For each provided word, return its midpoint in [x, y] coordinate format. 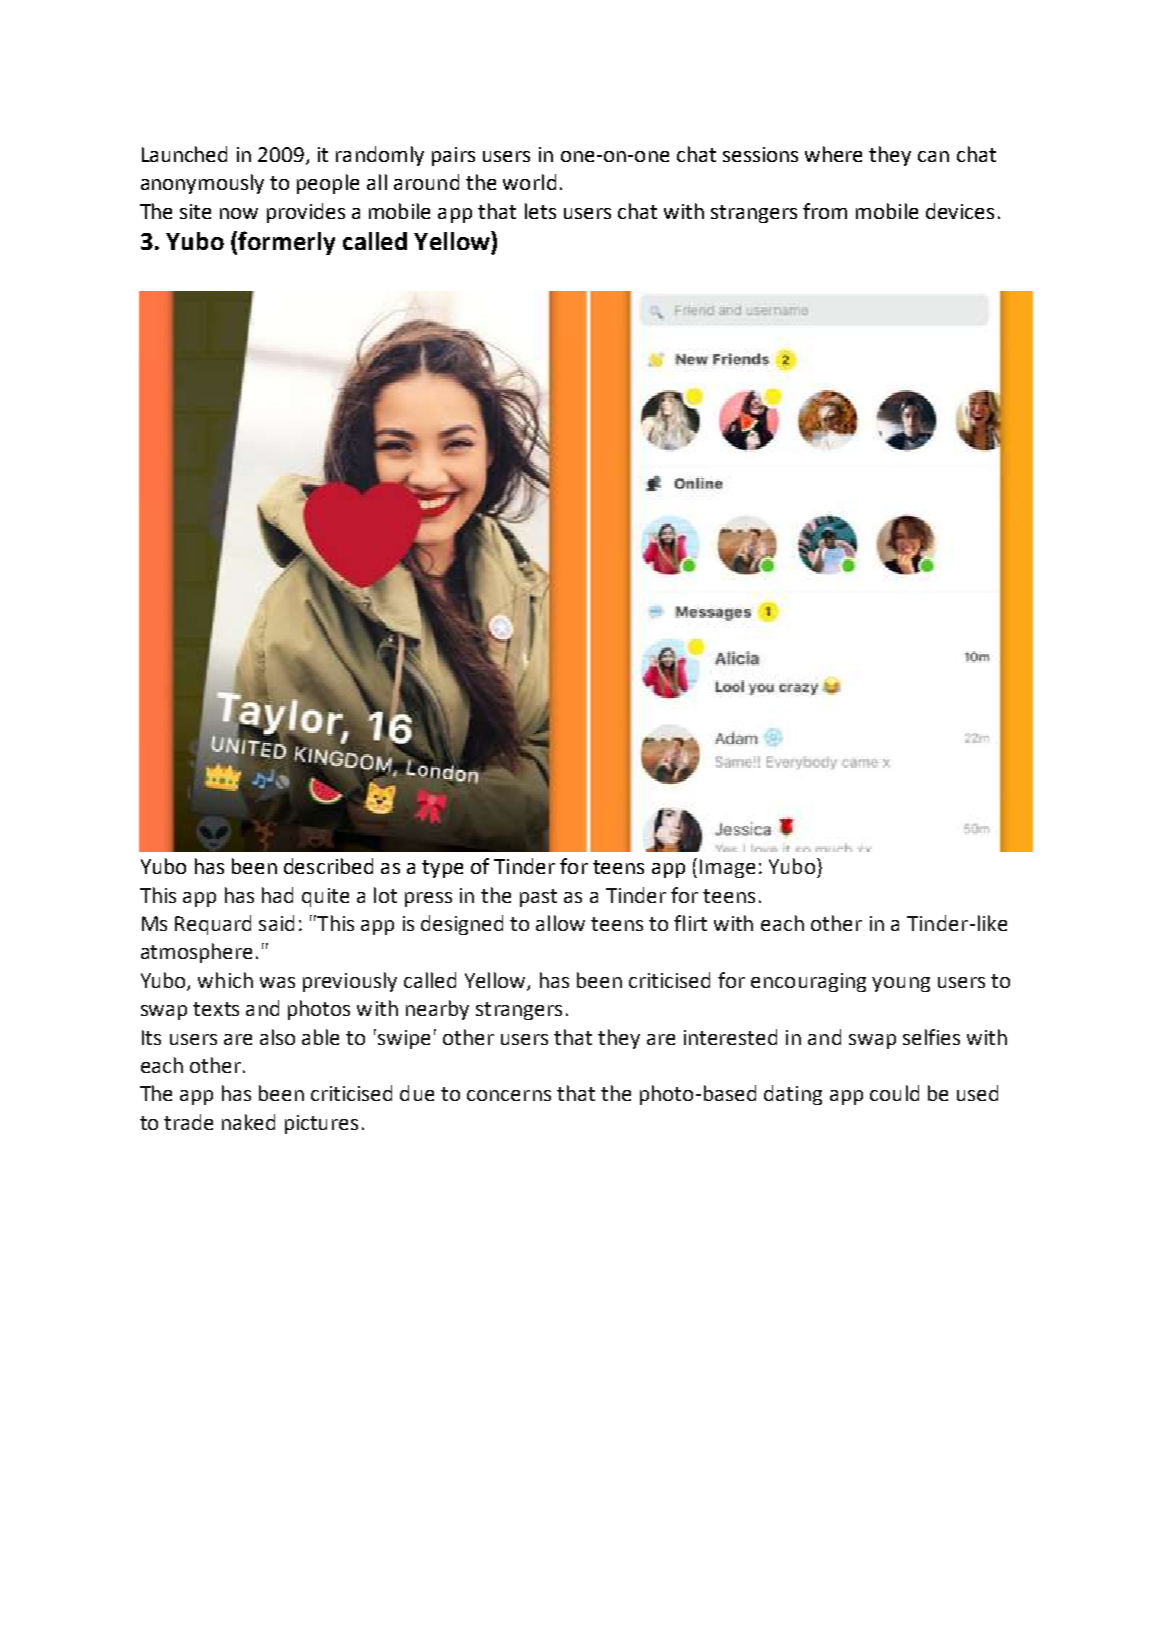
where [833, 154]
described [328, 866]
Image [727, 868]
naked [248, 1122]
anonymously [202, 184]
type [442, 869]
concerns [509, 1095]
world [529, 182]
